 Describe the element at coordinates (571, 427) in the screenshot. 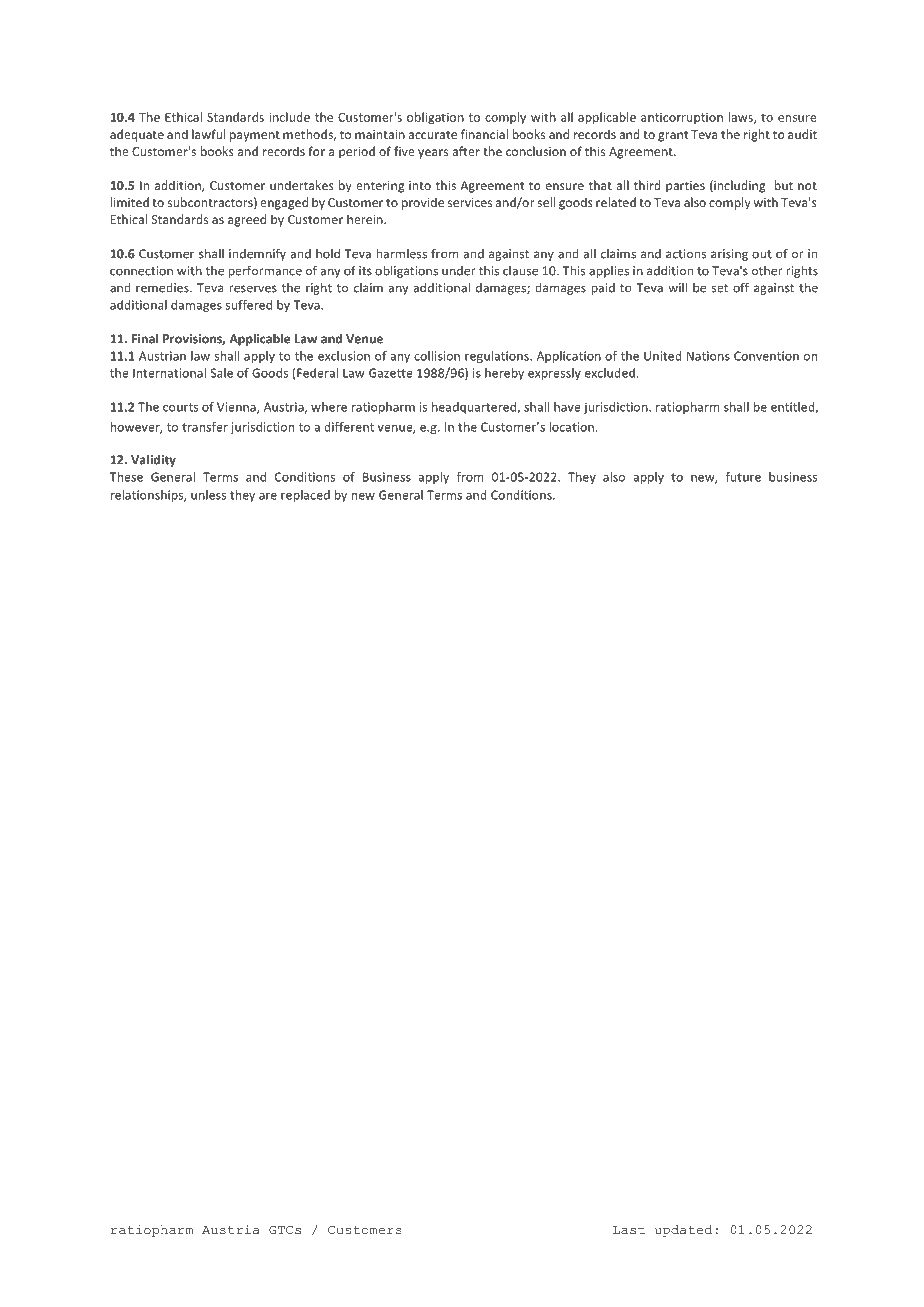

I see `location` at that location.
